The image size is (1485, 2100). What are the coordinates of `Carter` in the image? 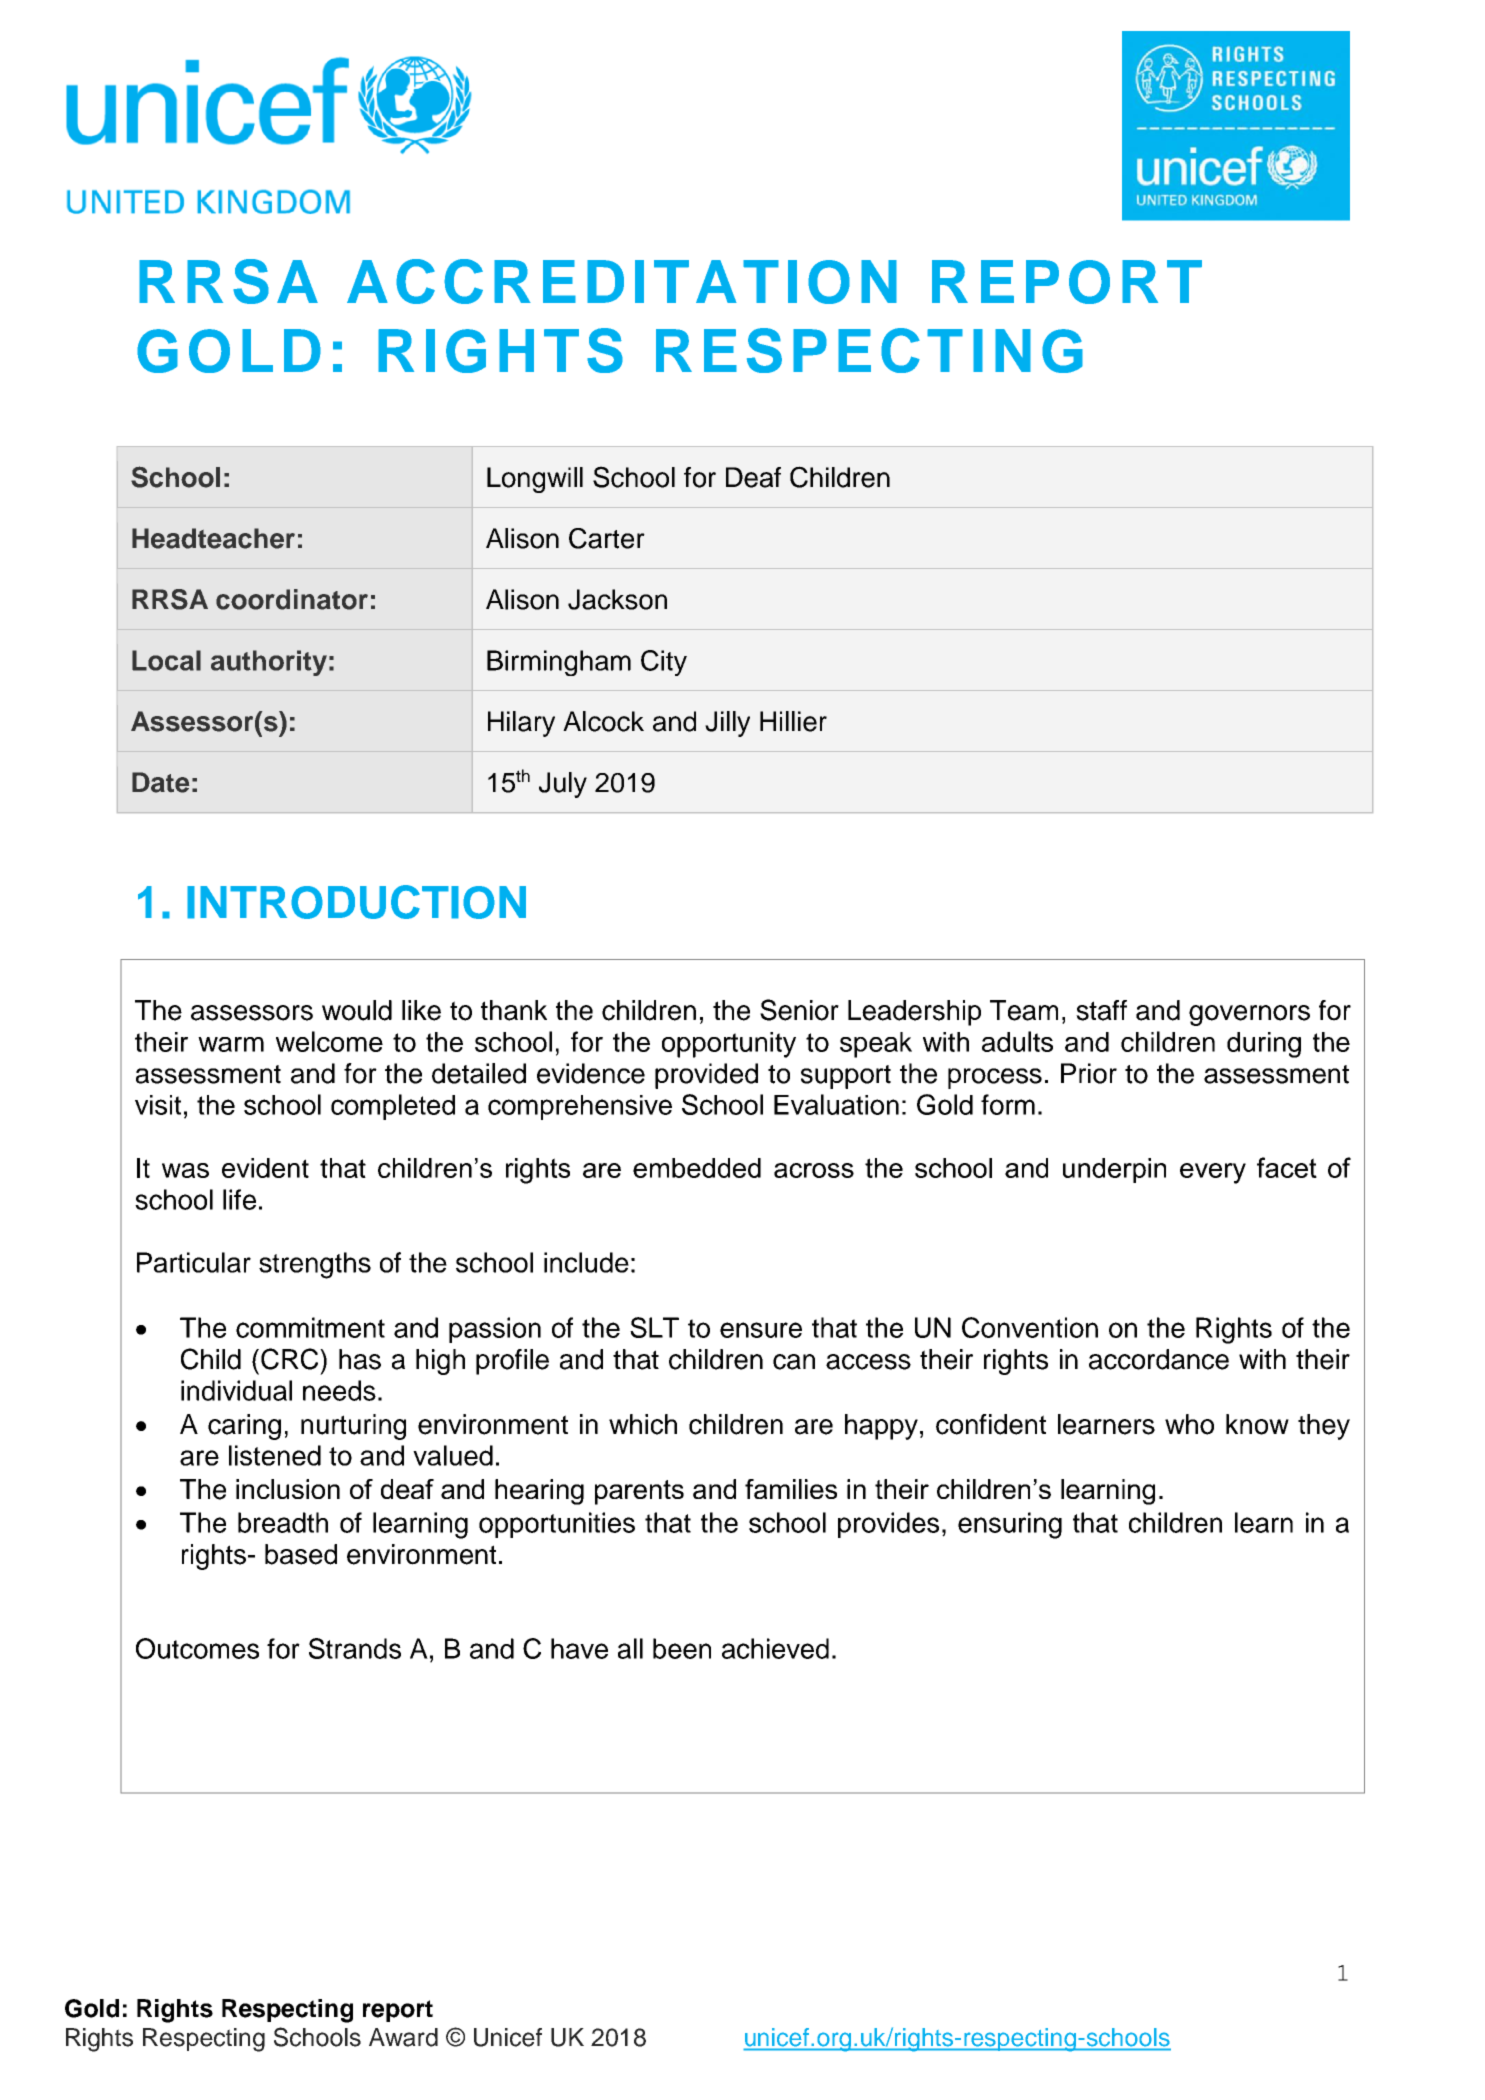 It's located at (607, 538).
